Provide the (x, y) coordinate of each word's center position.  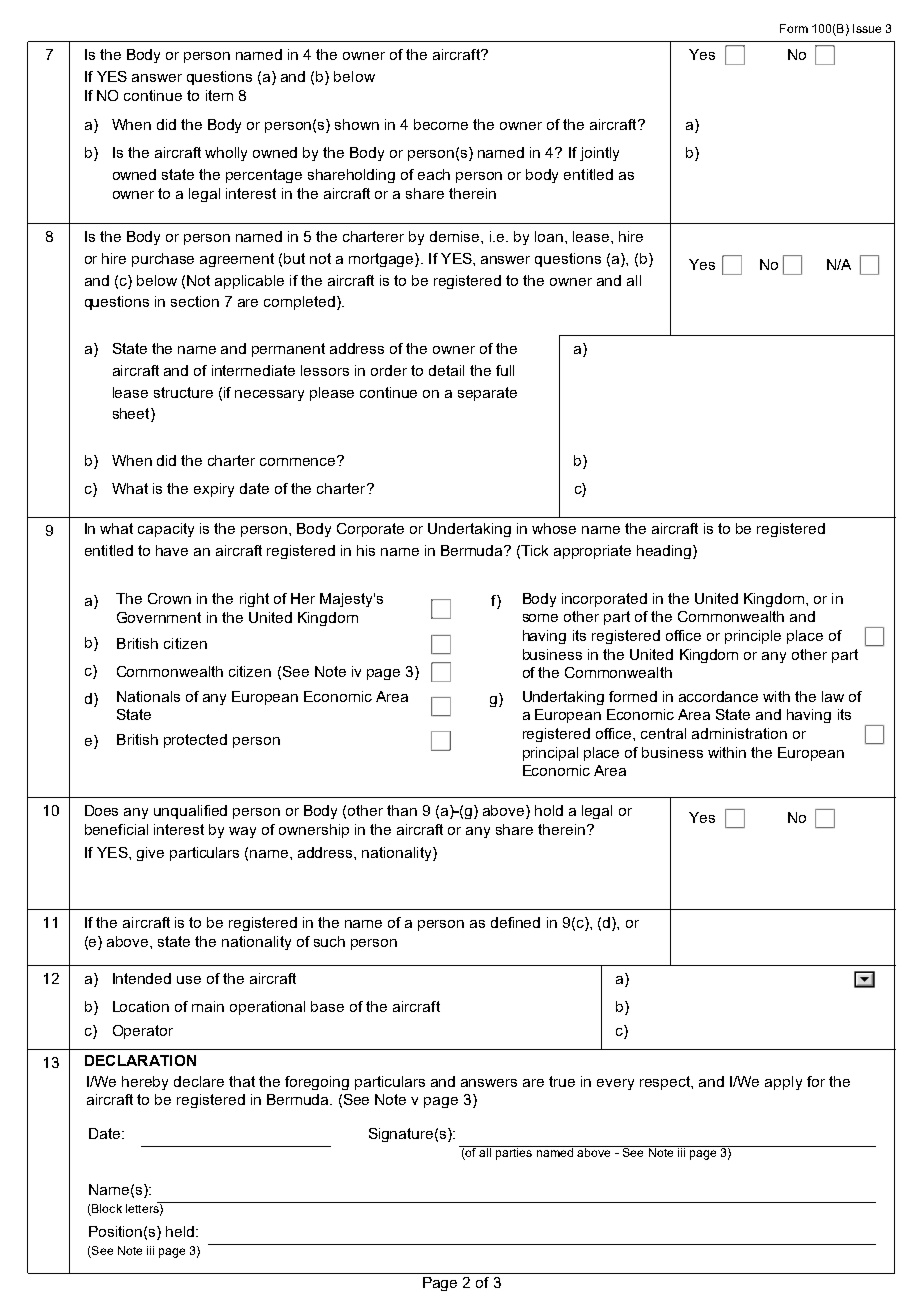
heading (665, 552)
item (219, 95)
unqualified (190, 812)
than (402, 810)
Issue (867, 28)
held (181, 1231)
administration (739, 733)
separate (487, 394)
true (562, 1081)
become (441, 124)
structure (183, 392)
